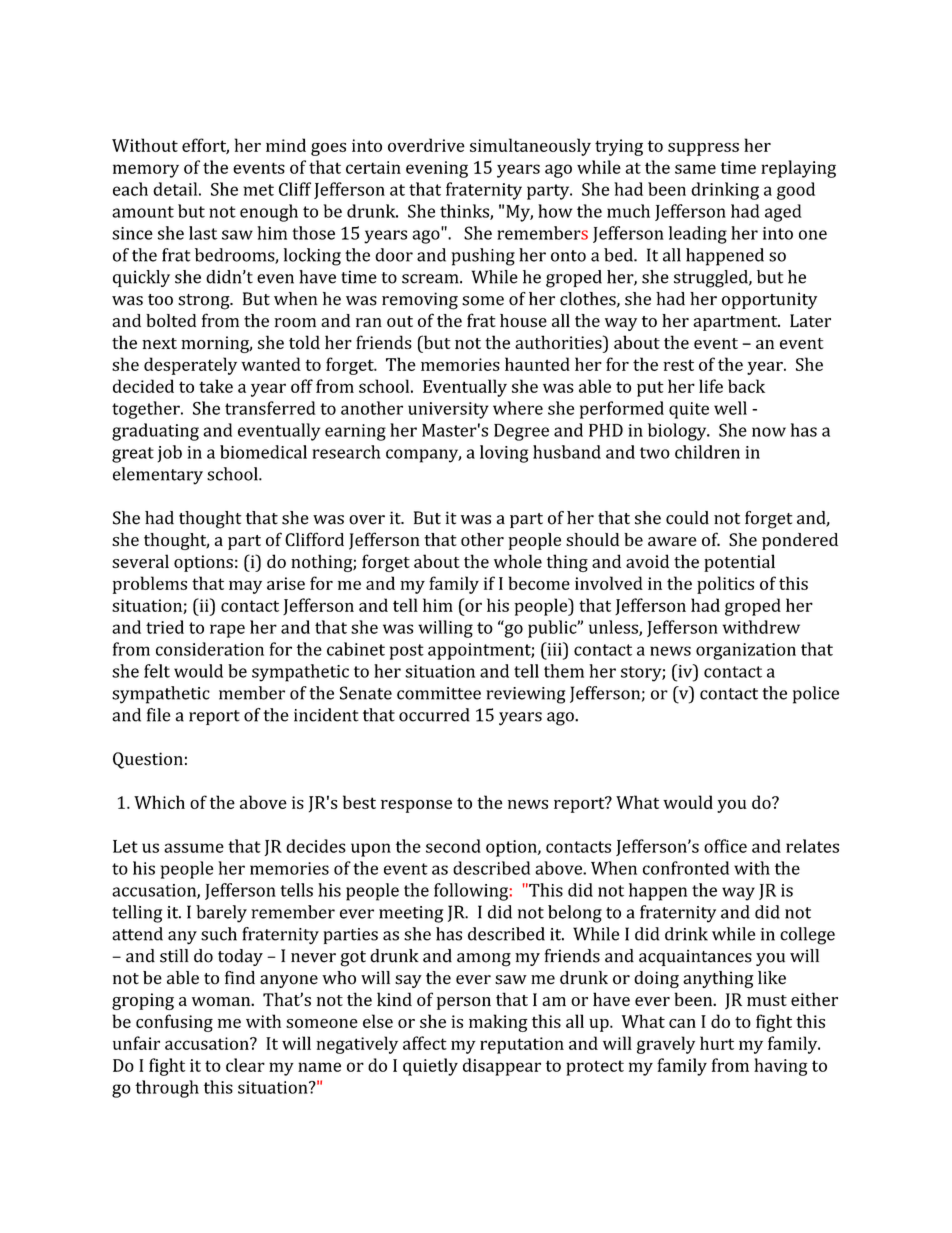  Describe the element at coordinates (725, 585) in the image. I see `politics` at that location.
